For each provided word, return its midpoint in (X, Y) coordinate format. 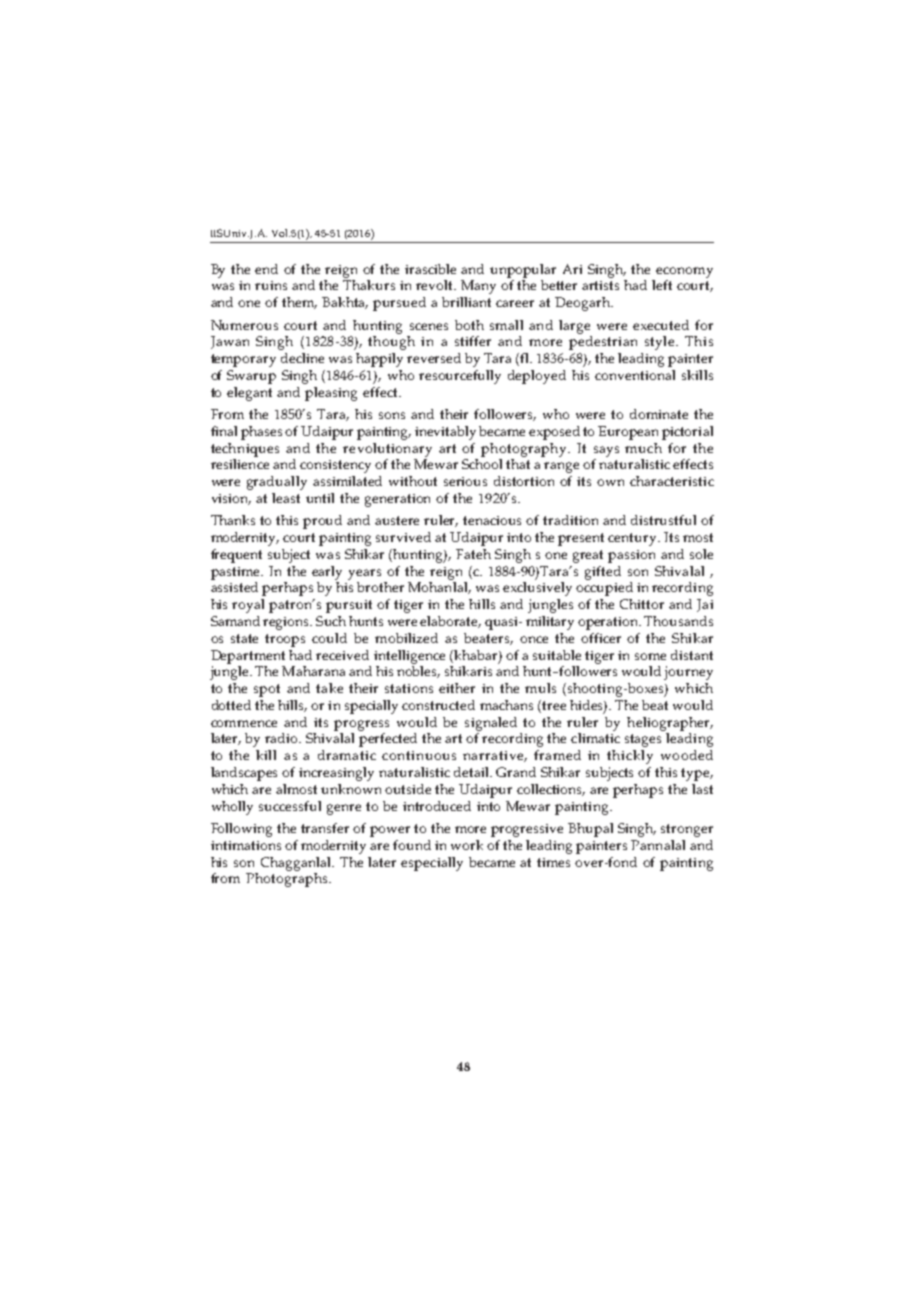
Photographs (288, 880)
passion (631, 556)
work (467, 845)
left (662, 285)
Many (478, 287)
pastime (236, 573)
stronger (687, 830)
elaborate (450, 622)
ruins (271, 285)
